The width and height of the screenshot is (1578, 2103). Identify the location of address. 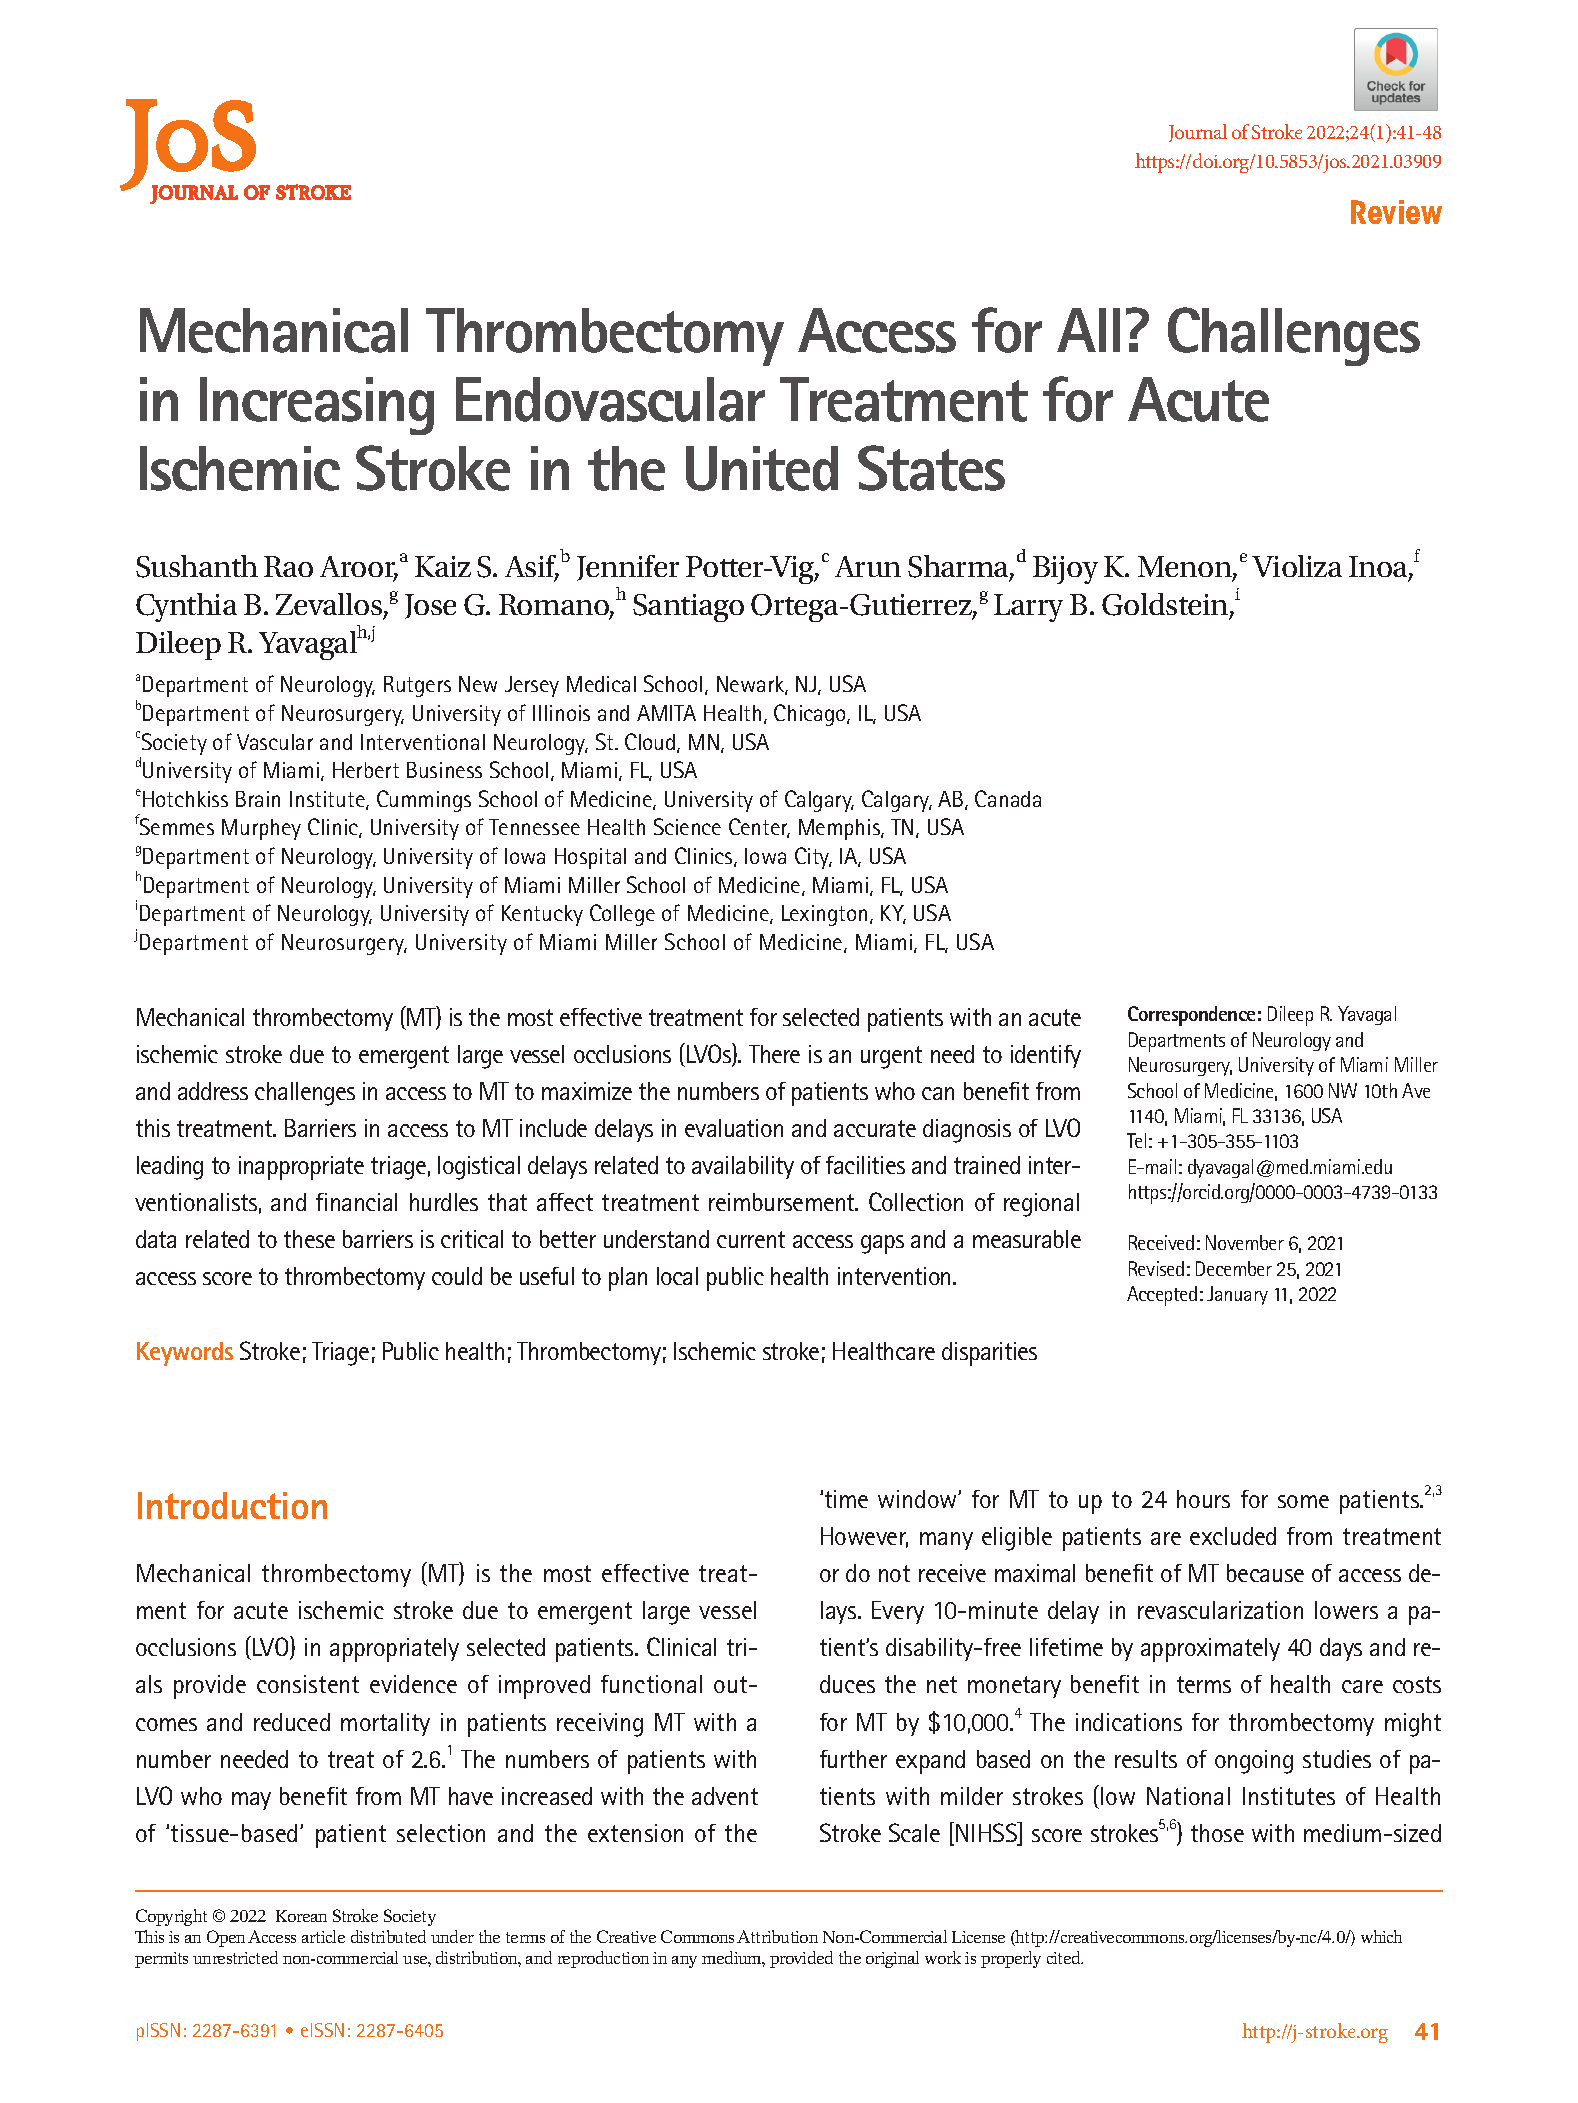
(213, 1091).
